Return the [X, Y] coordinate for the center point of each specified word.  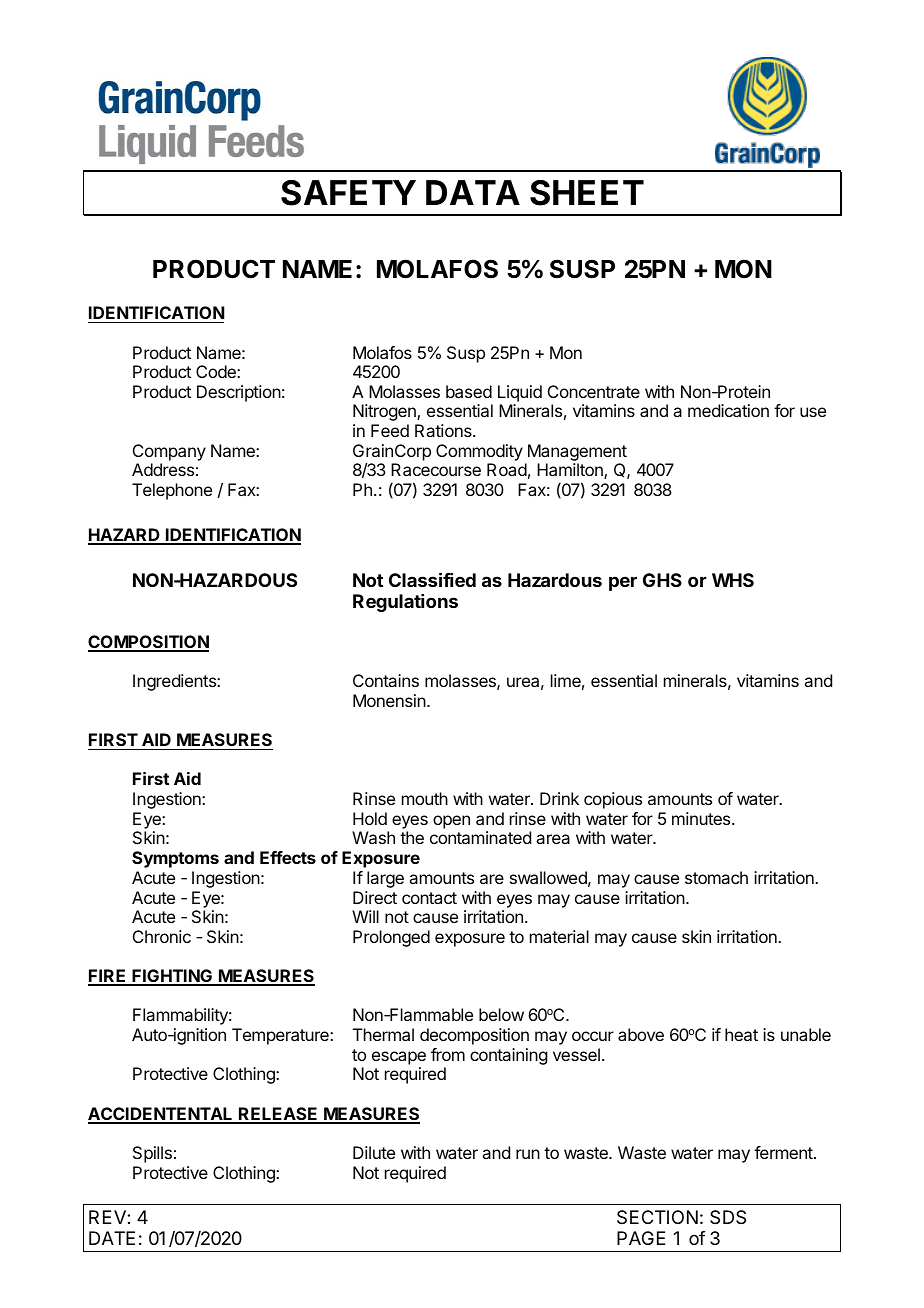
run [528, 1154]
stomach [716, 877]
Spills [152, 1154]
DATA [473, 192]
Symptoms [175, 859]
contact [429, 898]
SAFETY [348, 193]
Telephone [172, 491]
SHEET [587, 193]
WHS [733, 580]
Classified [432, 579]
